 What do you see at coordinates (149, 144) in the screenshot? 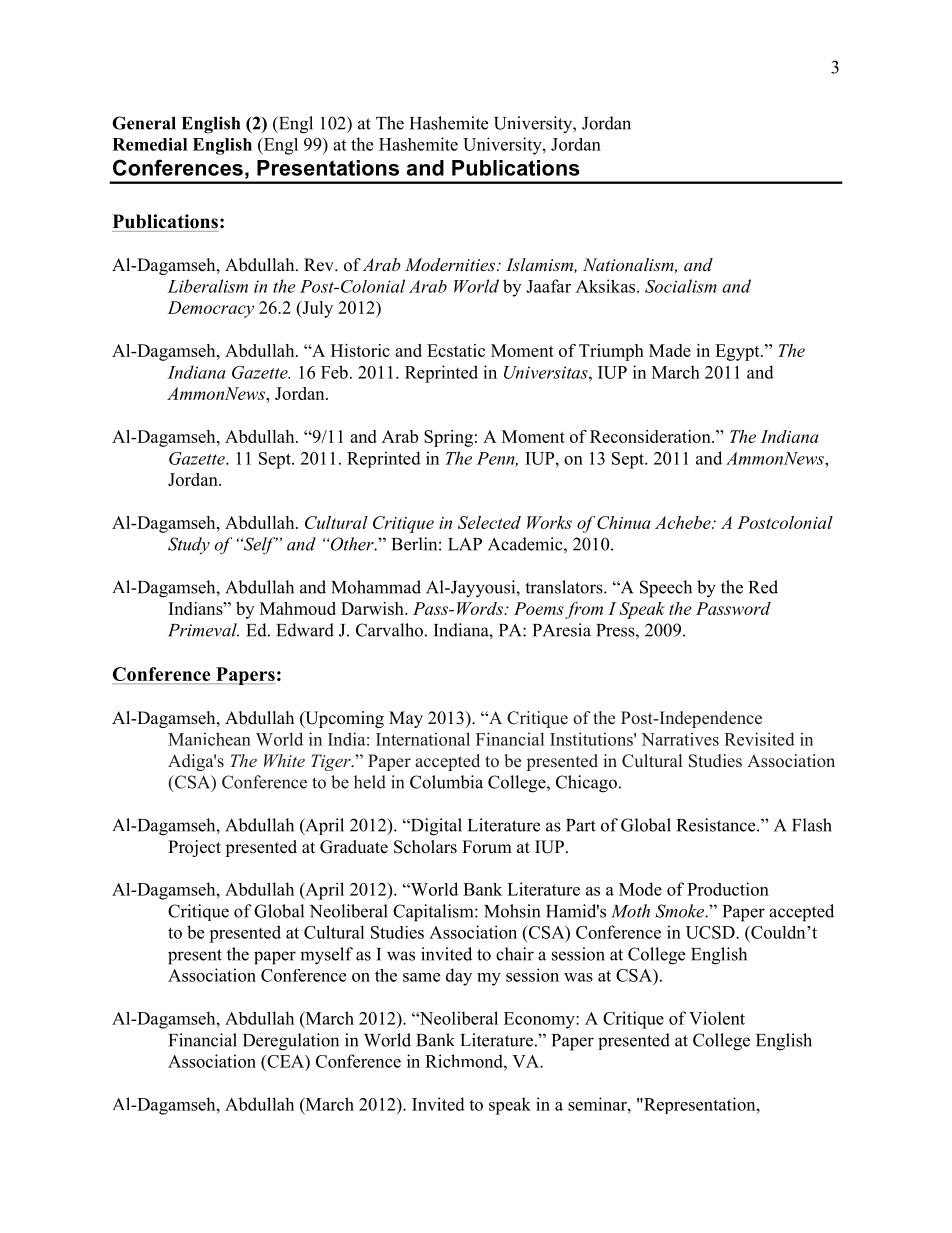
I see `Remedial` at bounding box center [149, 144].
